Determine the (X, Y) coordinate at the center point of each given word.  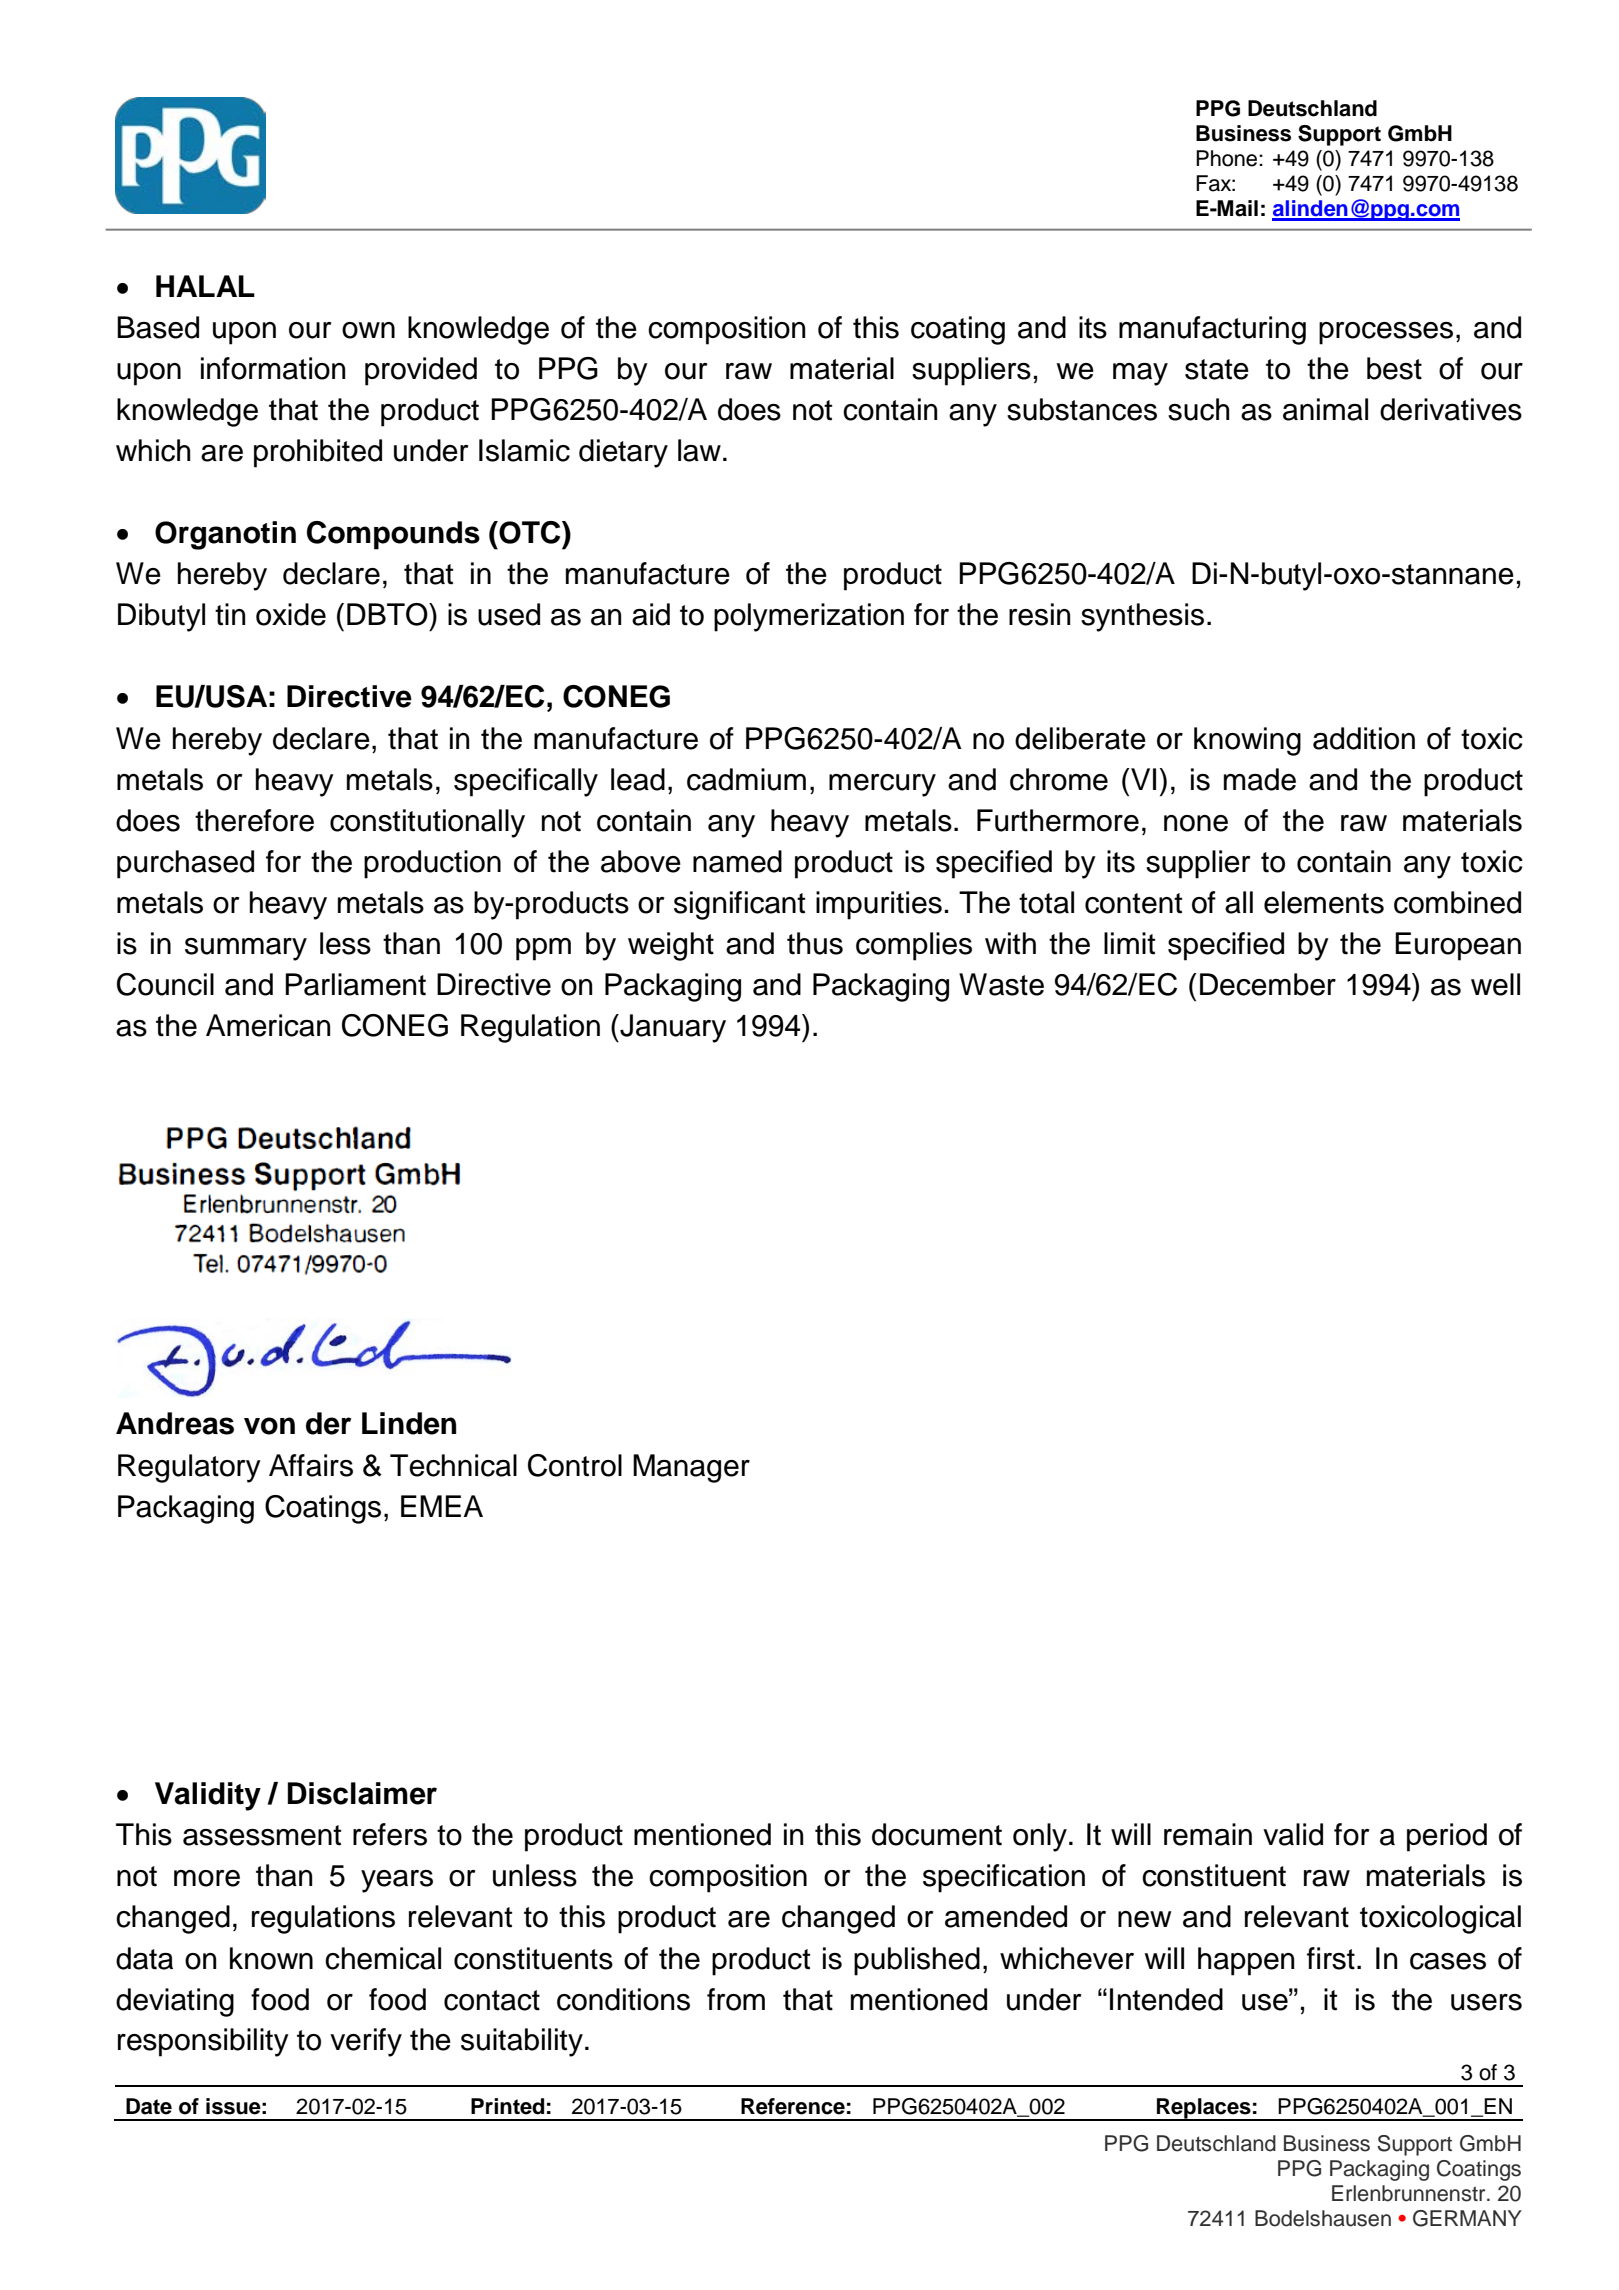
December (1268, 984)
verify (366, 2042)
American (268, 1025)
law (699, 450)
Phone (1228, 158)
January (672, 1028)
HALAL (205, 286)
